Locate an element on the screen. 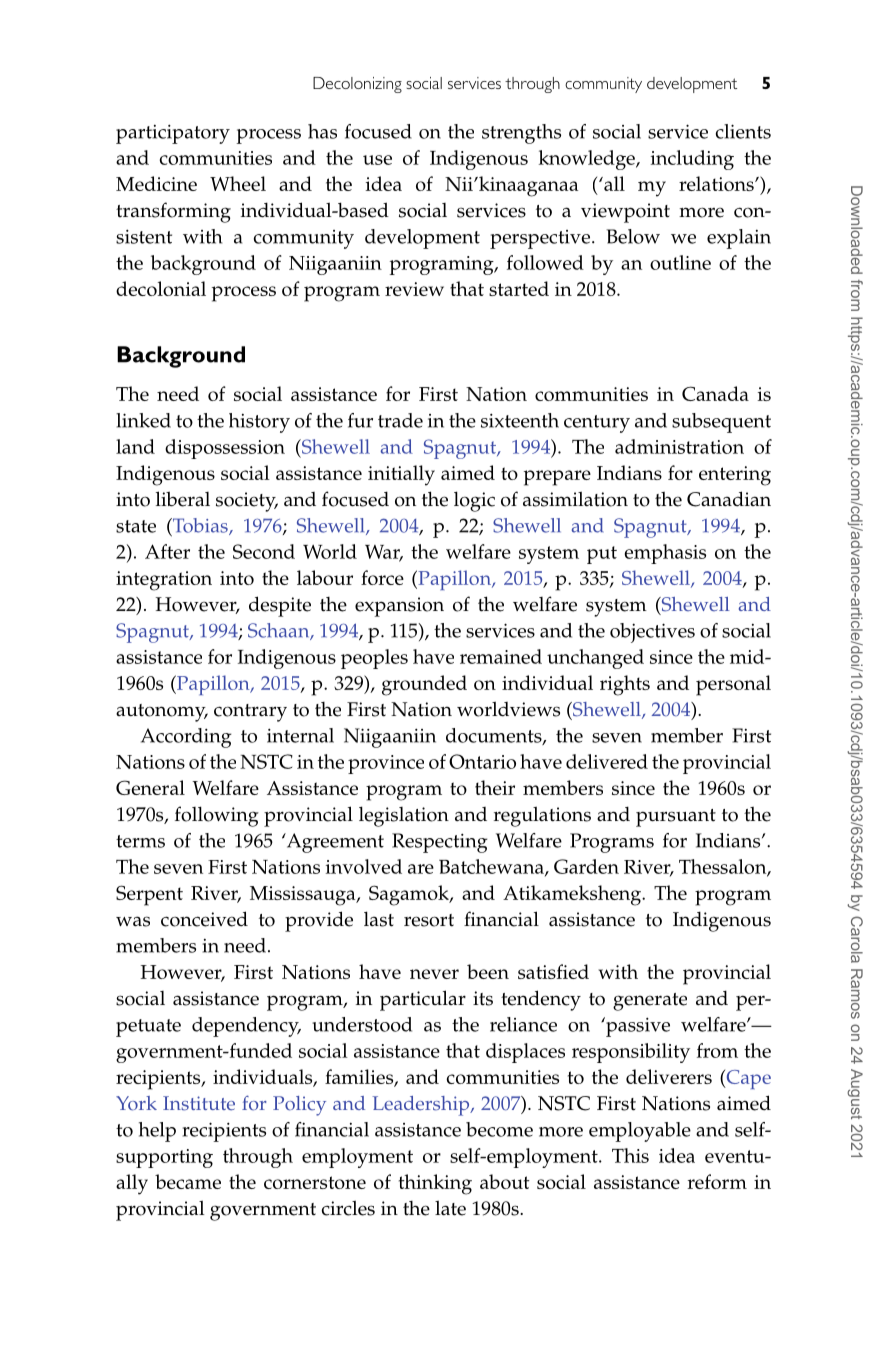 Image resolution: width=896 pixels, height=1345 pixels. liberal is located at coordinates (183, 499).
